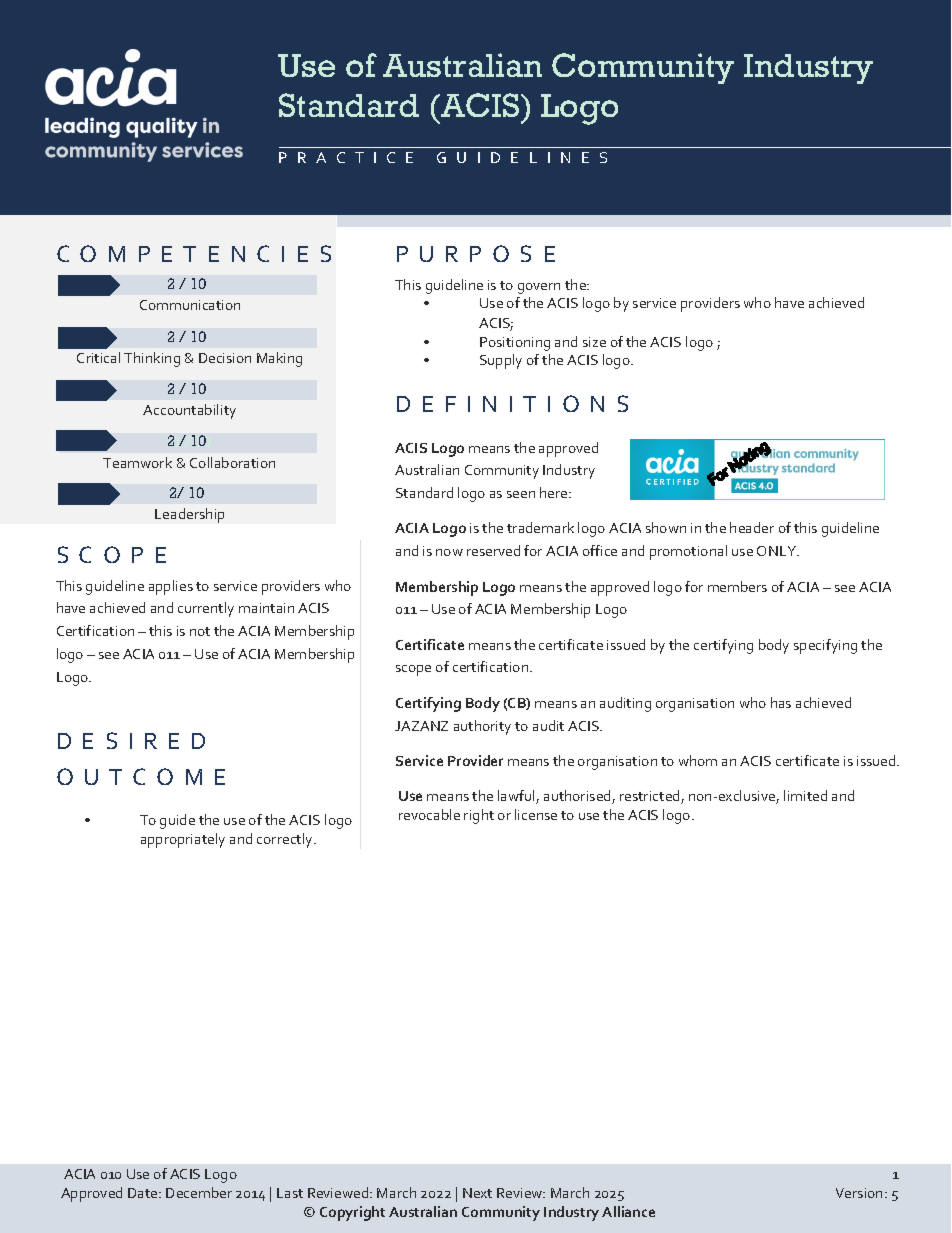 The width and height of the document is (952, 1233). What do you see at coordinates (539, 288) in the document?
I see `govern` at bounding box center [539, 288].
